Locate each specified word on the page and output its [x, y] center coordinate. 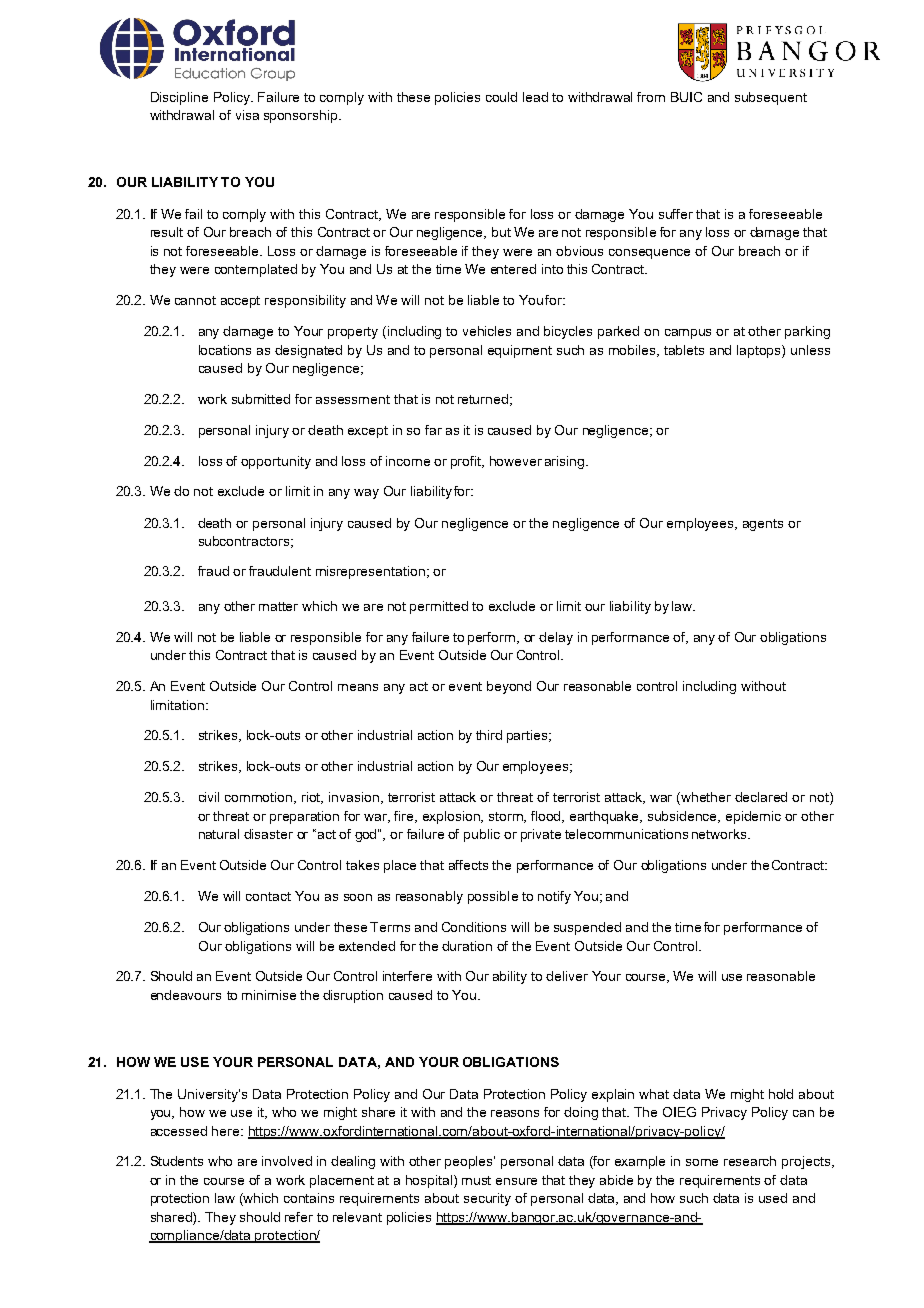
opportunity [276, 462]
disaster [268, 834]
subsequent [771, 98]
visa [247, 115]
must [476, 1180]
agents [763, 525]
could [501, 97]
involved [287, 1161]
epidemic [753, 817]
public [482, 835]
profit [467, 462]
